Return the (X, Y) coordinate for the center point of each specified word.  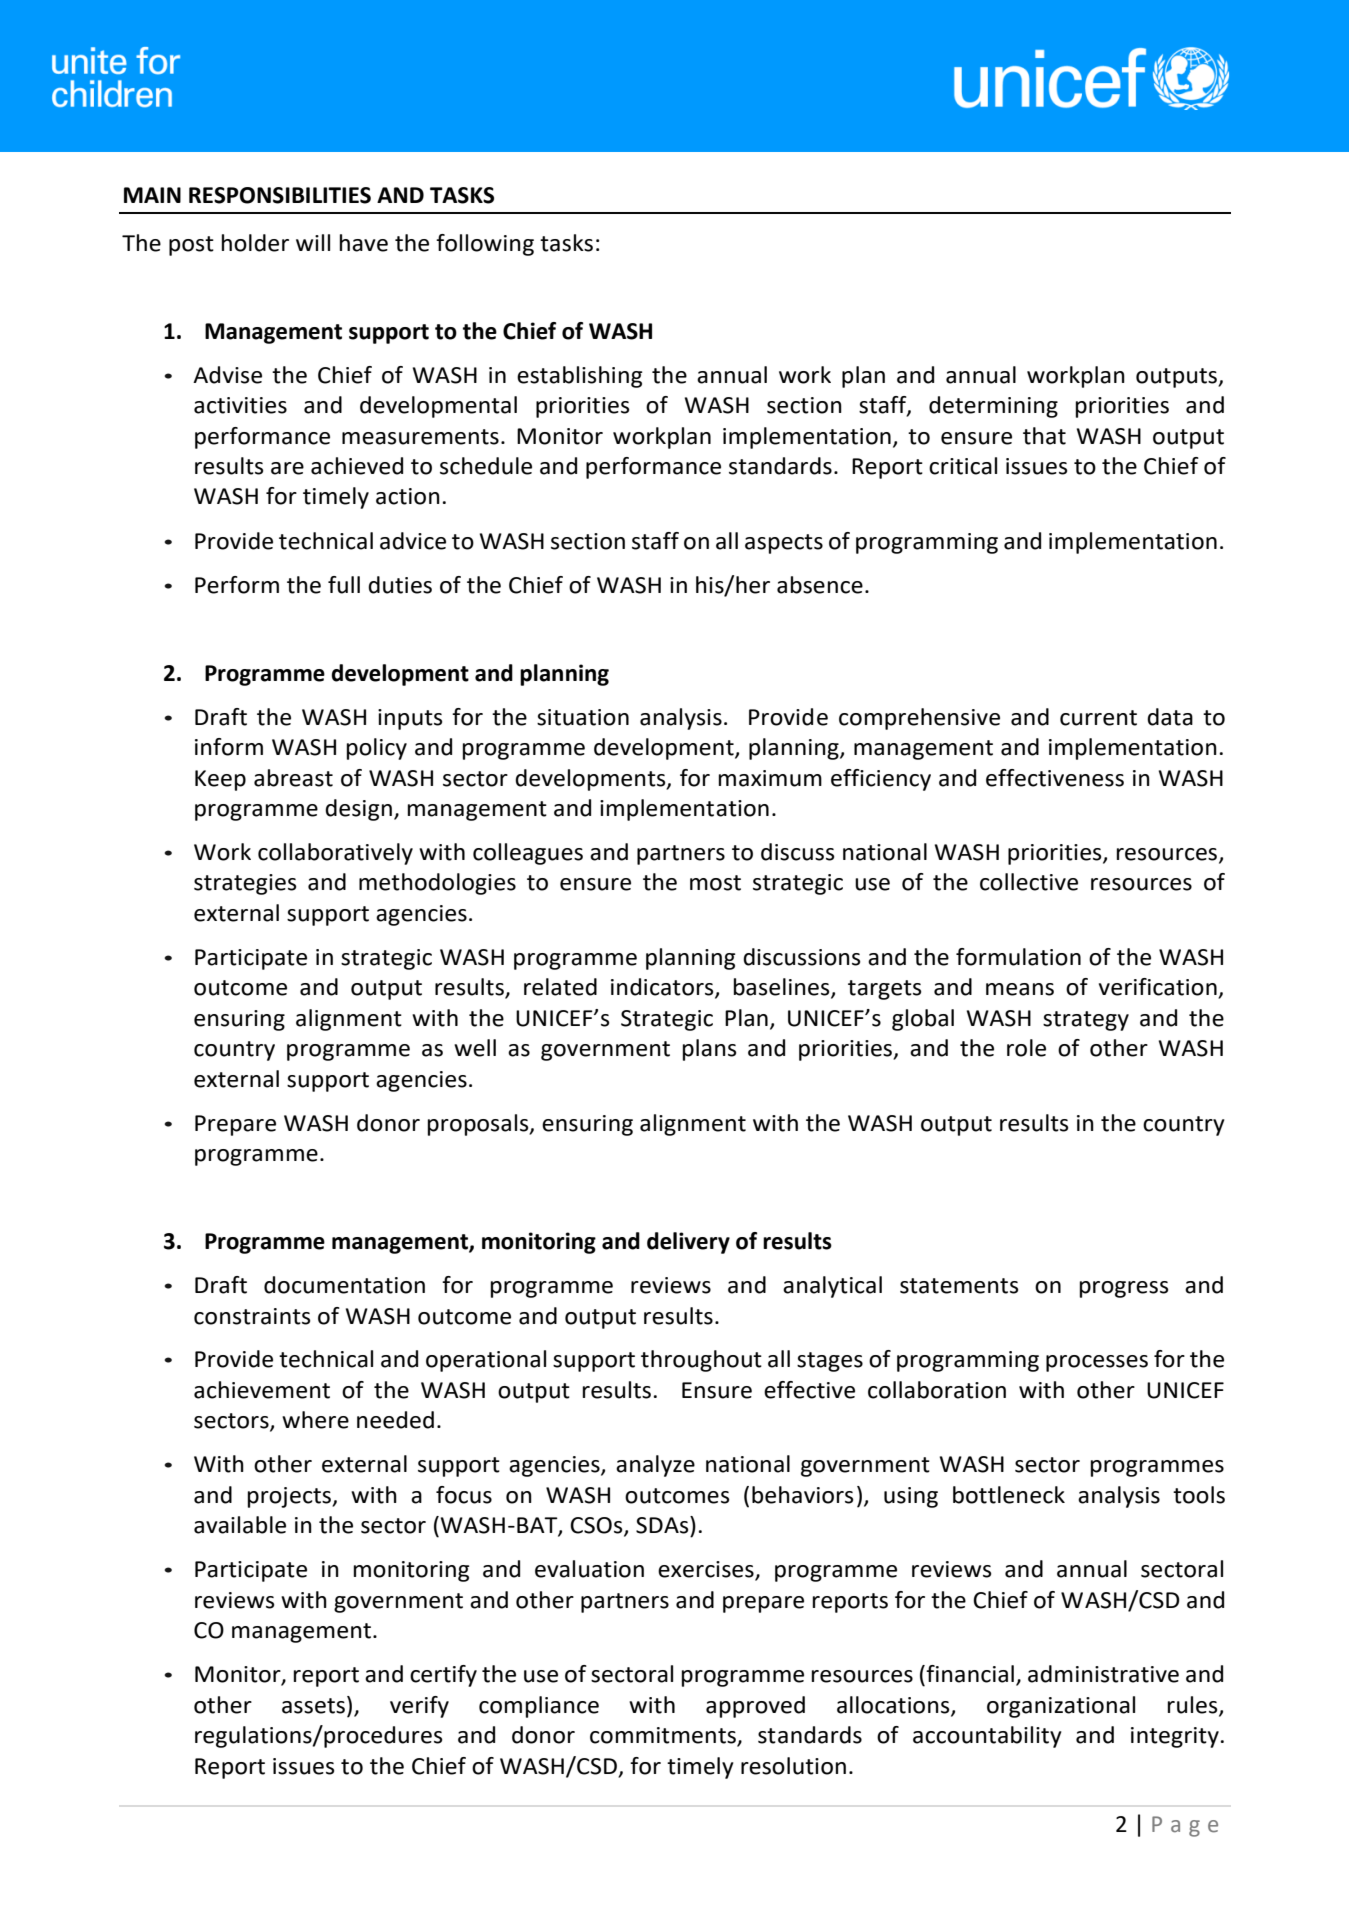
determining (993, 407)
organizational (1061, 1707)
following (485, 245)
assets (313, 1706)
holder (255, 243)
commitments (664, 1736)
